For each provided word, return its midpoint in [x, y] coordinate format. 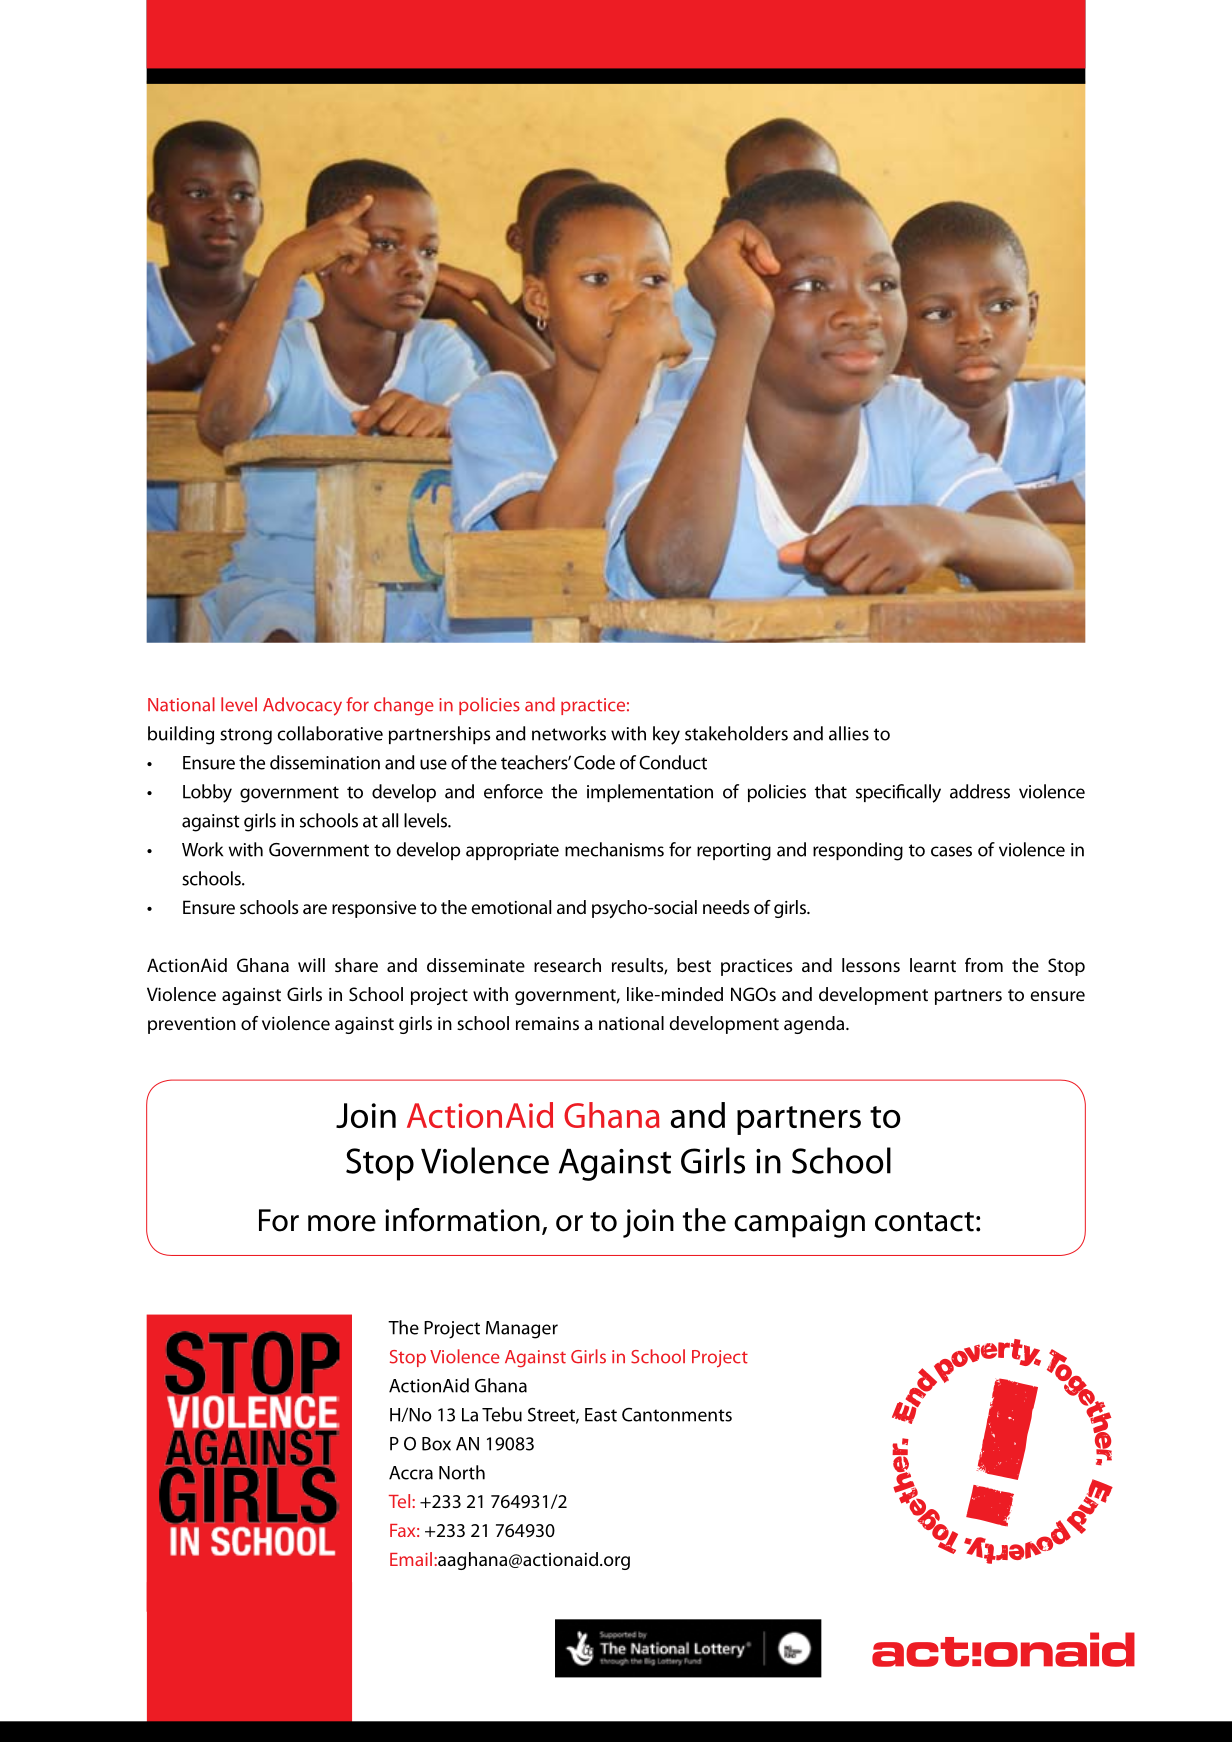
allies [849, 733]
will [311, 965]
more [342, 1223]
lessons [871, 965]
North [462, 1472]
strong [246, 736]
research [567, 965]
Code [594, 762]
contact [924, 1222]
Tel [401, 1501]
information [462, 1220]
